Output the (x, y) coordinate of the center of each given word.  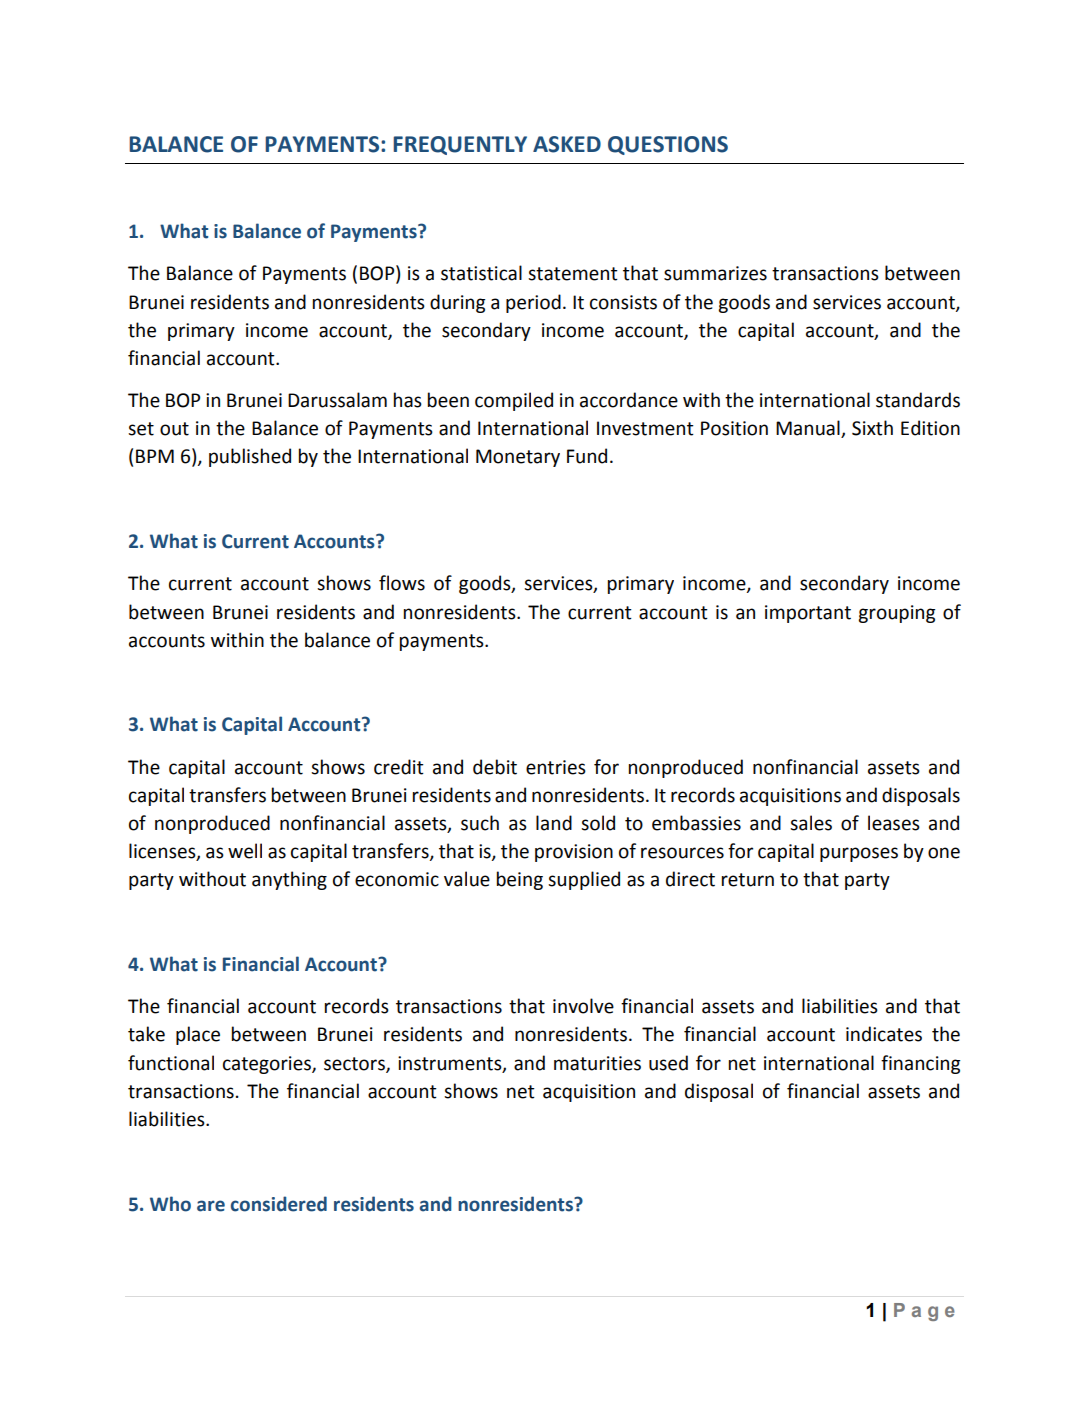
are (211, 1206)
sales (811, 823)
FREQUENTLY (460, 145)
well (245, 851)
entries (556, 767)
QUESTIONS (668, 145)
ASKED (567, 144)
